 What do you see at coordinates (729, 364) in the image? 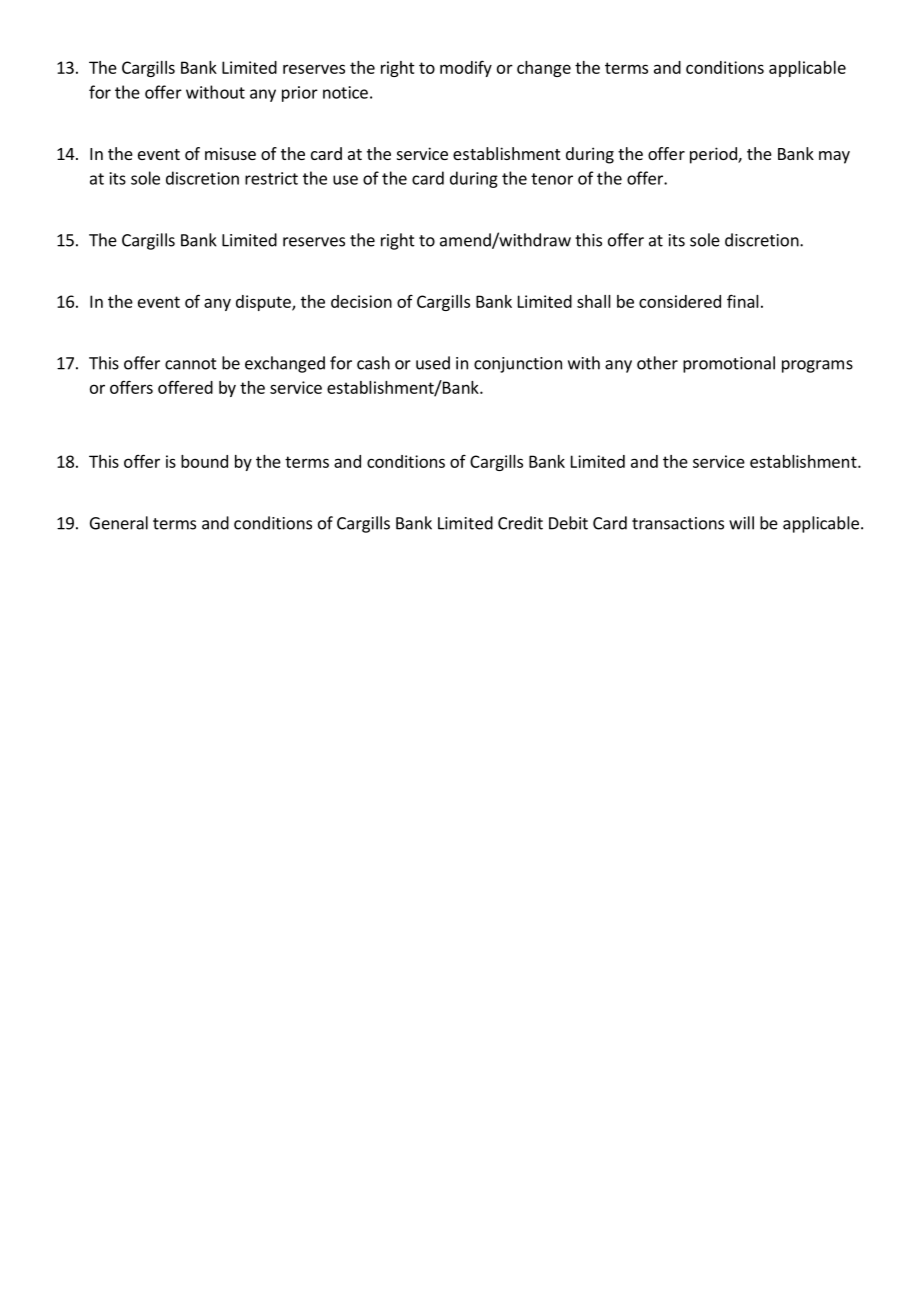
I see `promotional` at bounding box center [729, 364].
